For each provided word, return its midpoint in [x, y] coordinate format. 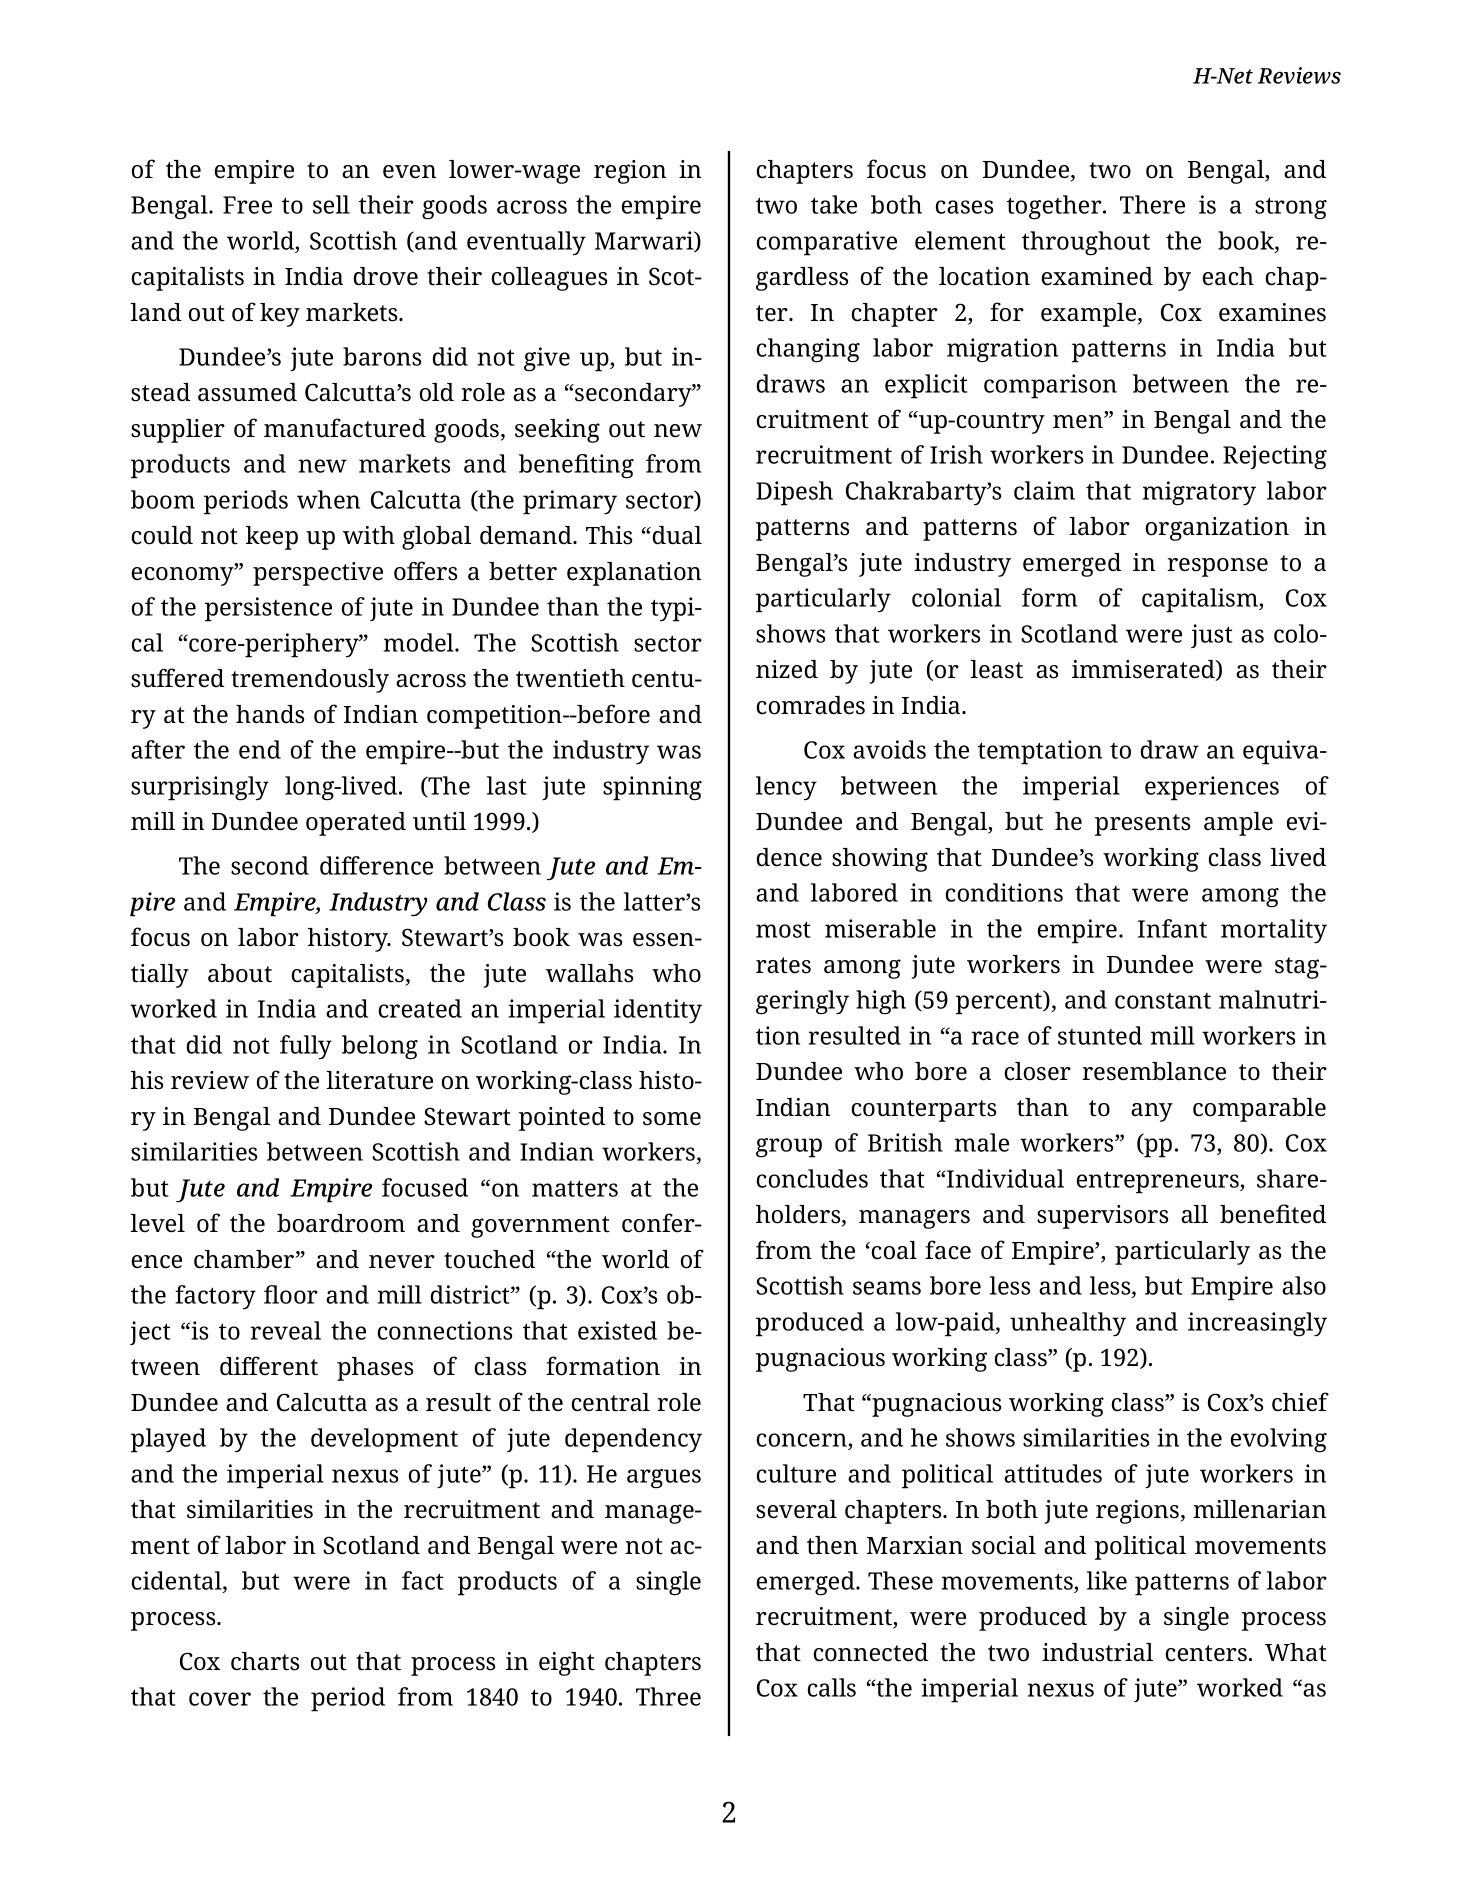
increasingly [1257, 1324]
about [240, 973]
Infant [1172, 928]
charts [265, 1661]
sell [331, 204]
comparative [827, 243]
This [609, 535]
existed [617, 1330]
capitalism [1201, 600]
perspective [318, 574]
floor [291, 1294]
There [1152, 204]
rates [783, 965]
